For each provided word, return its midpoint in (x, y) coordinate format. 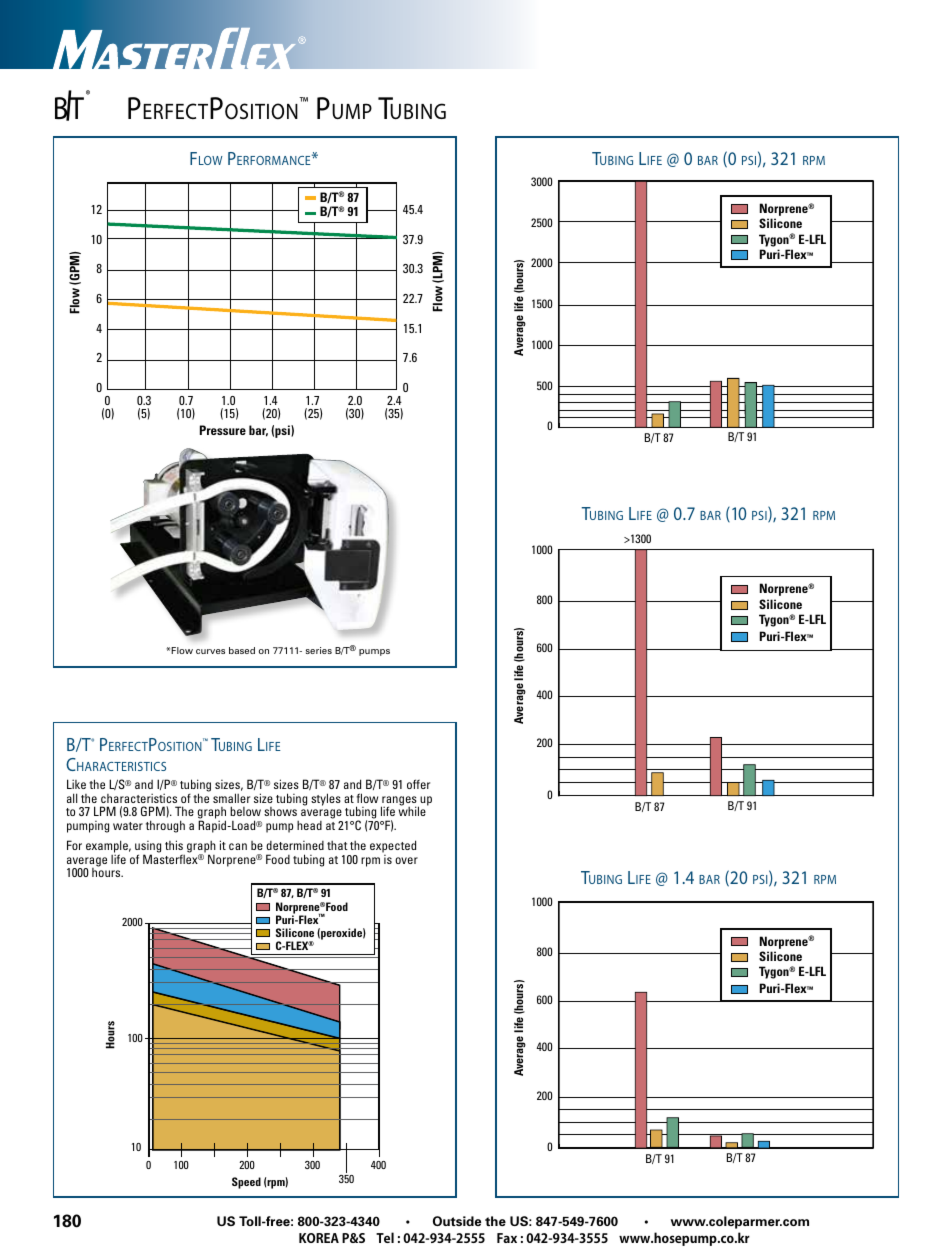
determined (295, 845)
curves (210, 651)
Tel (385, 1237)
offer (418, 784)
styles (326, 799)
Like (76, 784)
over (406, 860)
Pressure (223, 430)
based (242, 650)
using (148, 848)
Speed (246, 1183)
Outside (457, 1221)
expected (393, 846)
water (128, 826)
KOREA (319, 1238)
